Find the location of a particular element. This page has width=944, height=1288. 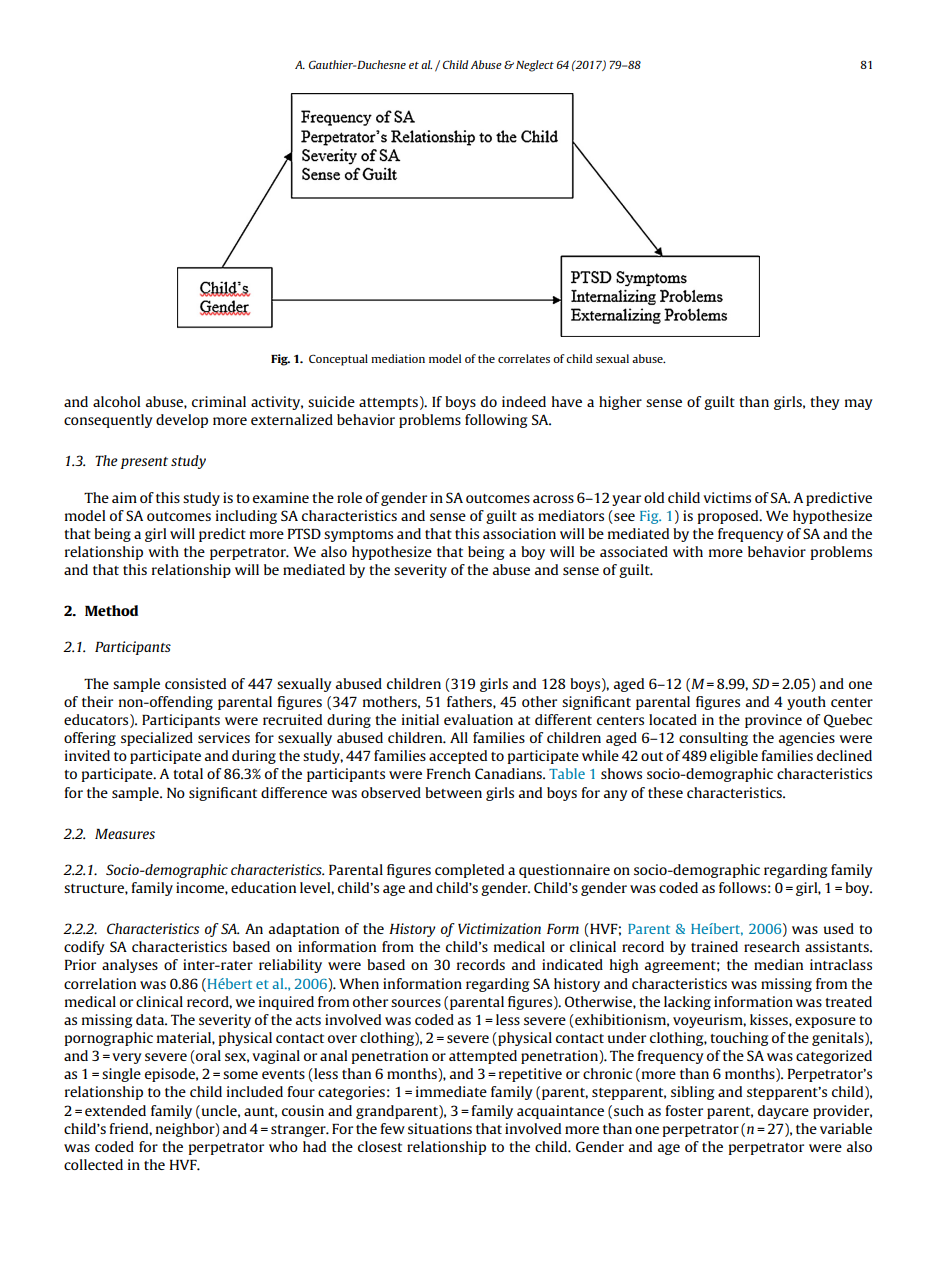

correlates is located at coordinates (524, 358).
